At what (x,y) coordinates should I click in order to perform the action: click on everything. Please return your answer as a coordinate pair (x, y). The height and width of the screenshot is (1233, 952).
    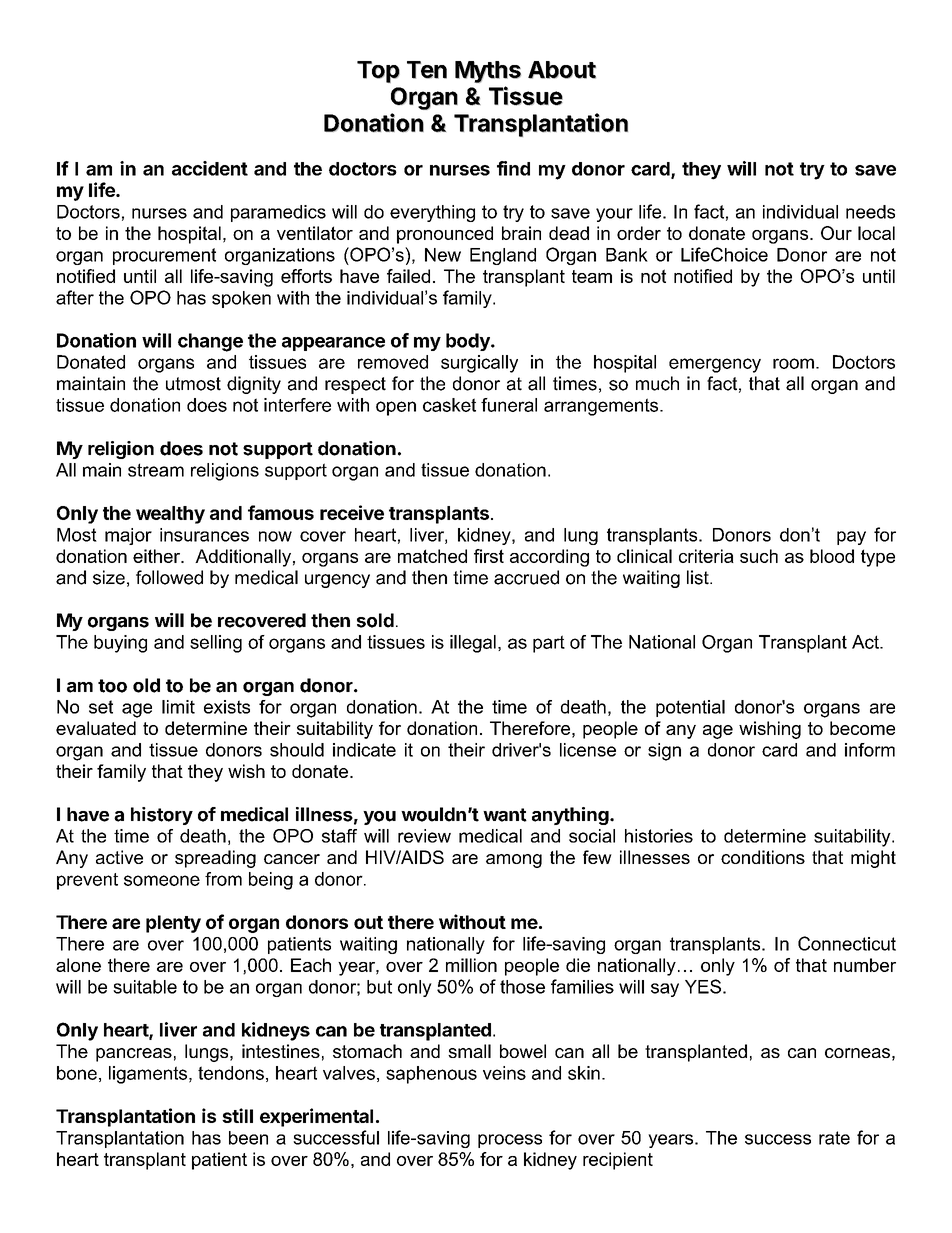
    Looking at the image, I should click on (432, 213).
